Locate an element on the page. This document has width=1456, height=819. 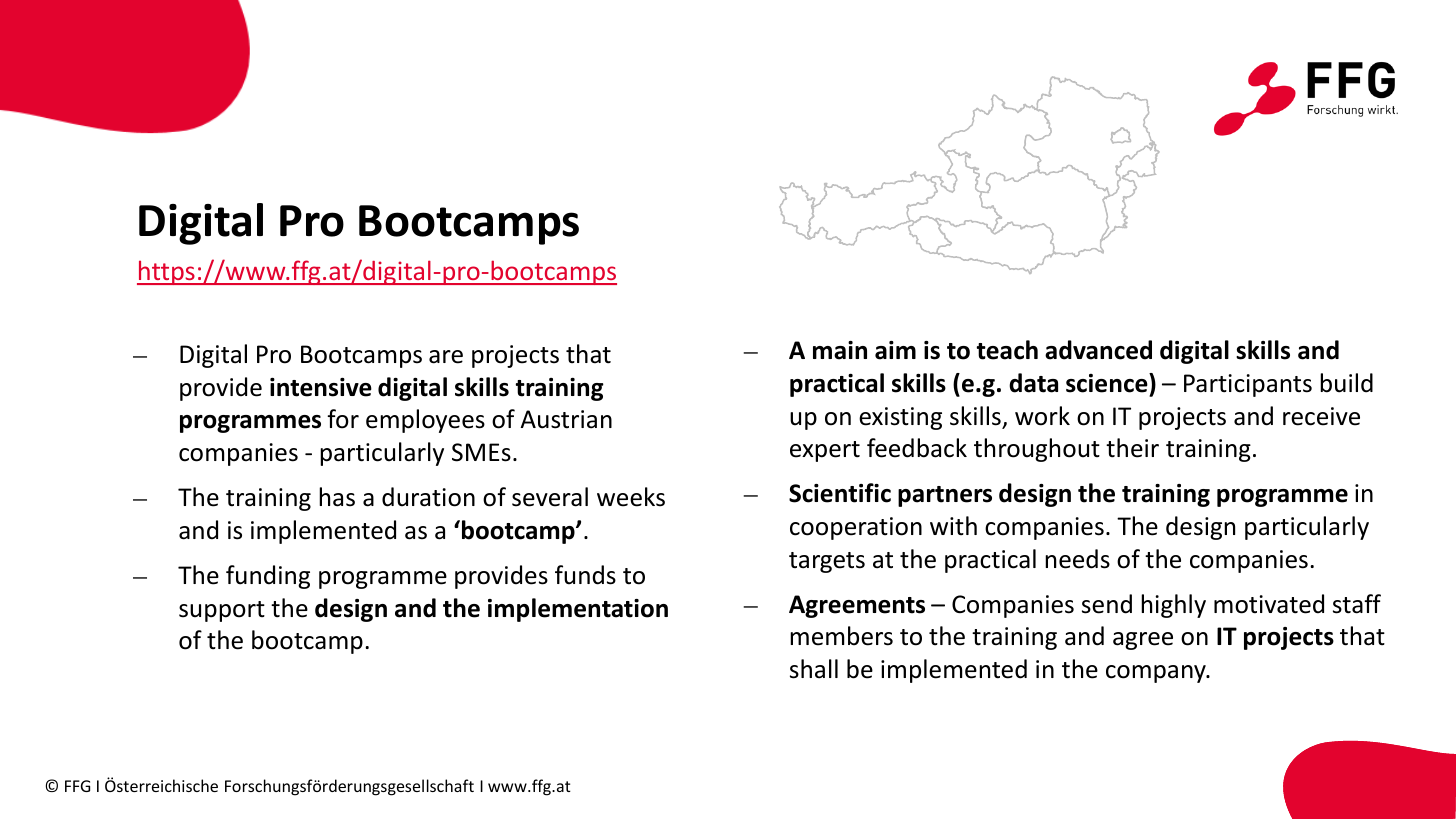
employees is located at coordinates (425, 421).
